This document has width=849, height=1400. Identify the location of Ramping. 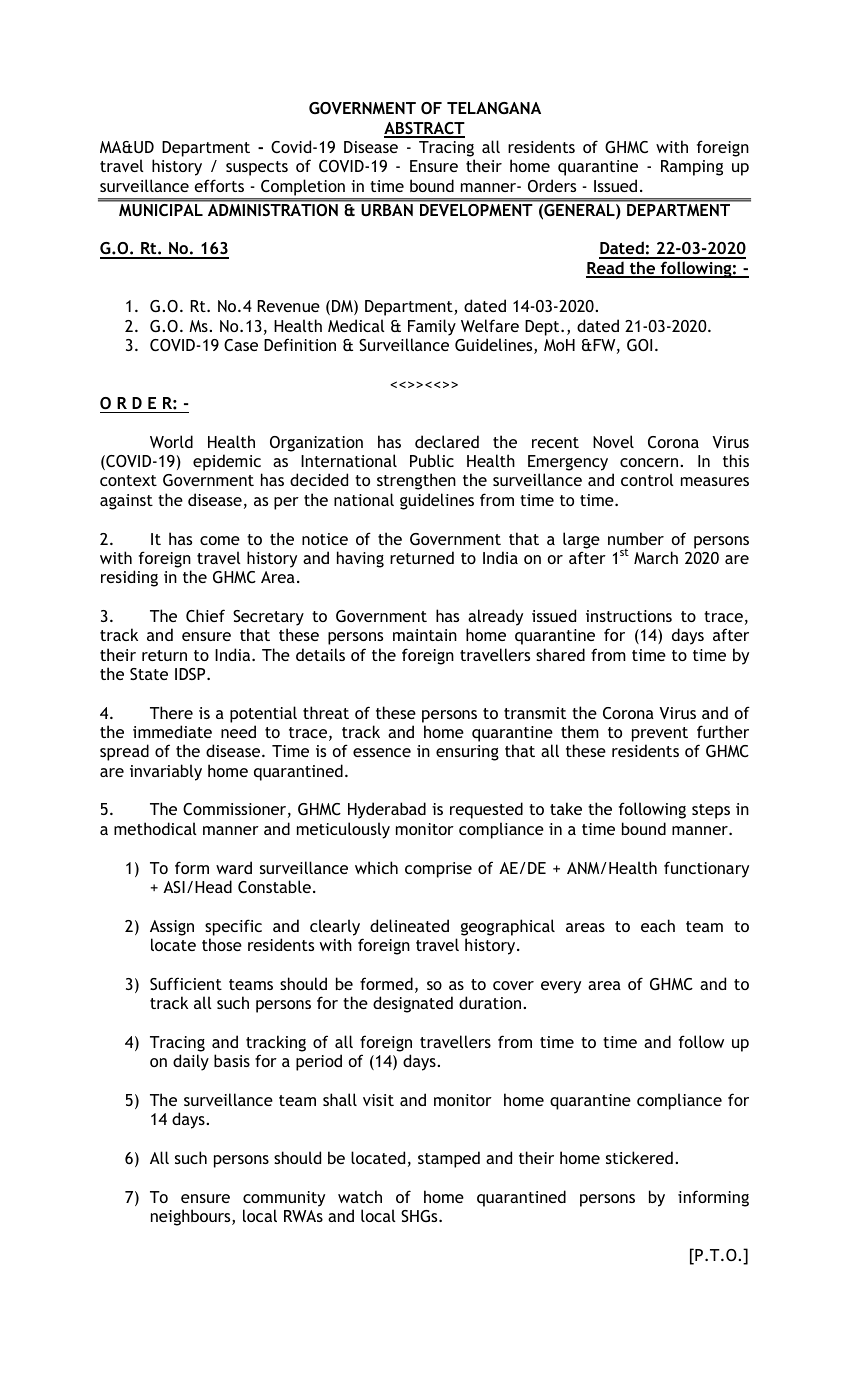
(692, 168).
